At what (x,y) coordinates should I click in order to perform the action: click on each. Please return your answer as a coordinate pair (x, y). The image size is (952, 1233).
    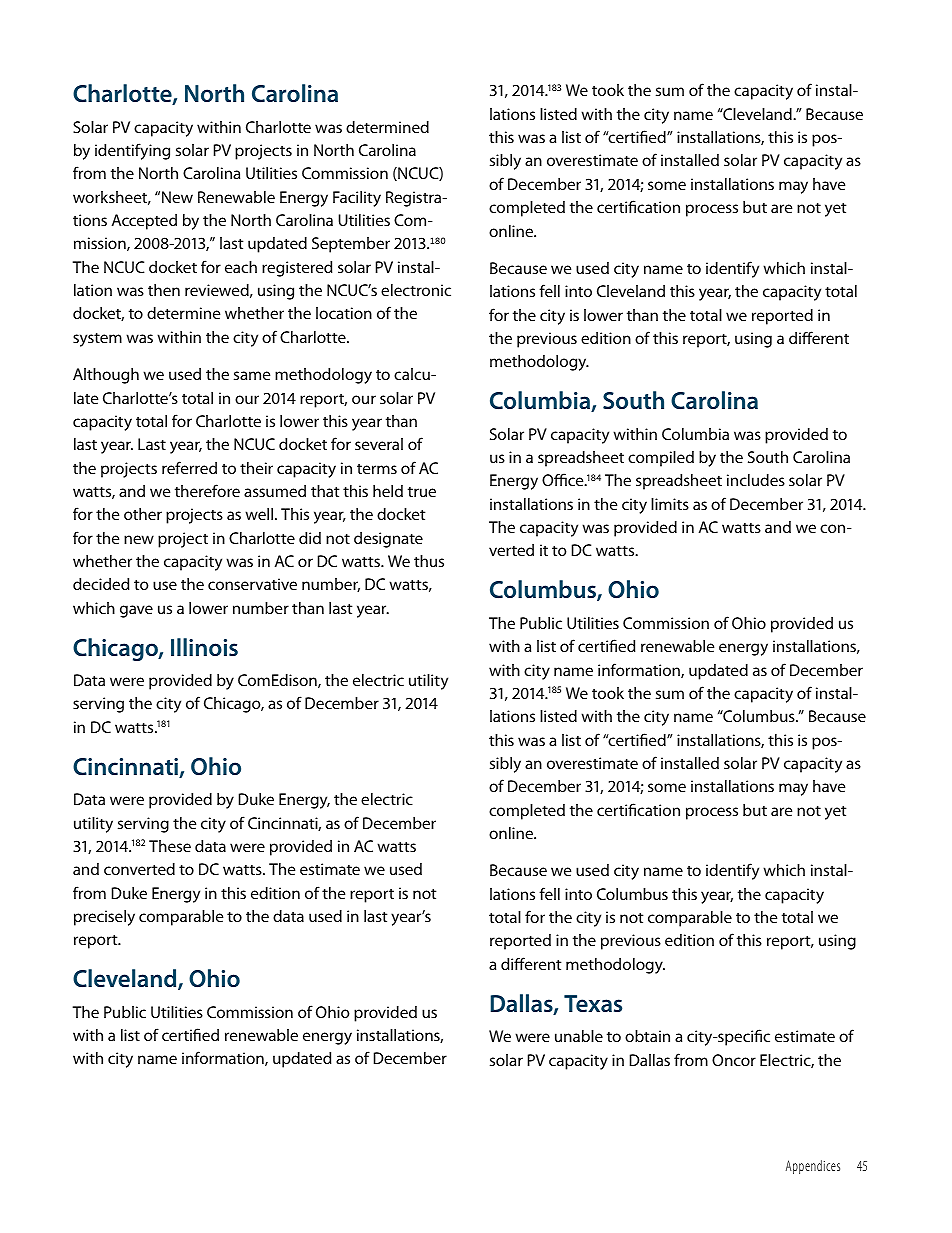
    Looking at the image, I should click on (241, 267).
